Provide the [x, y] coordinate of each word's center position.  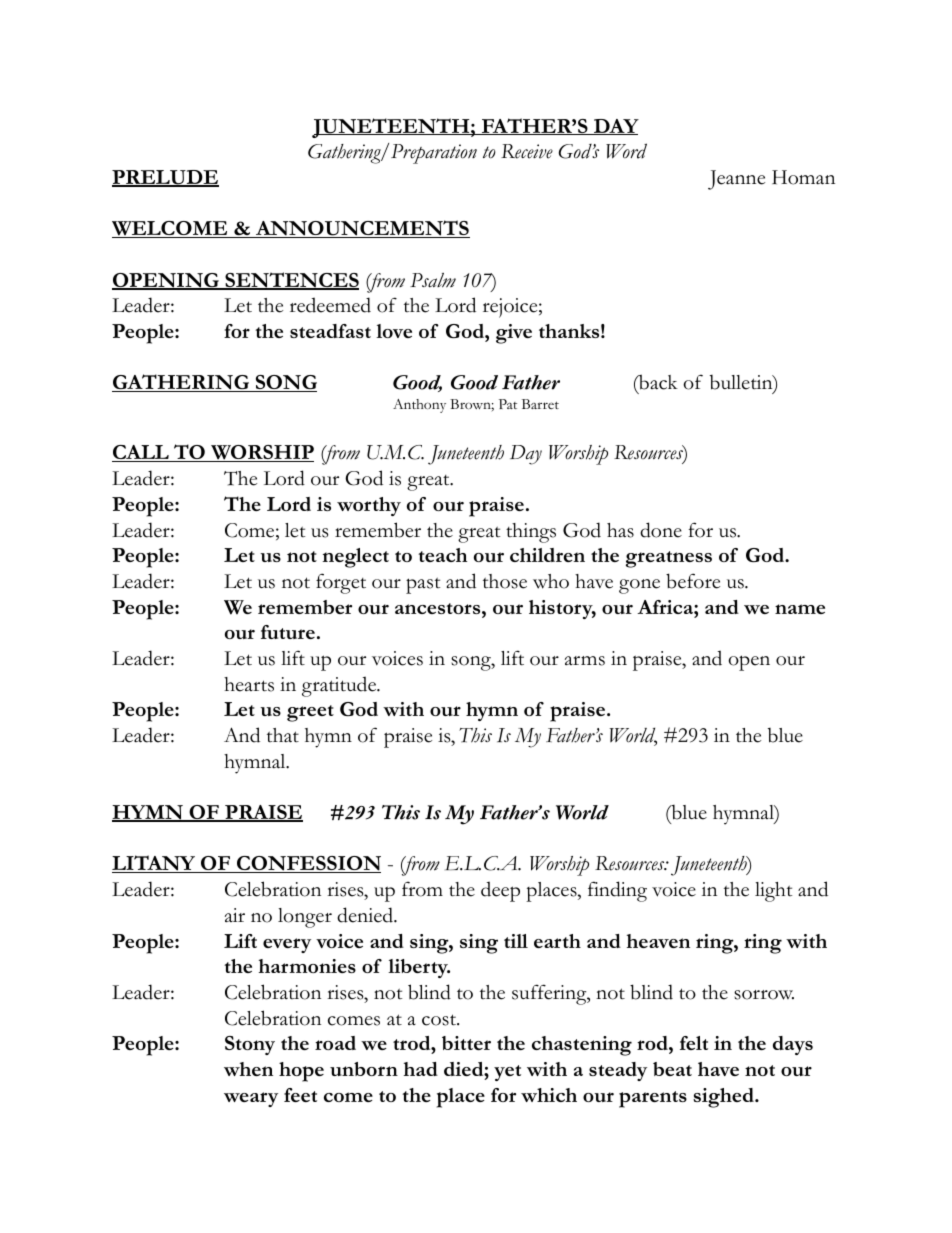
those [505, 581]
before [693, 581]
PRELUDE [165, 178]
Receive [527, 151]
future [288, 632]
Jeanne [736, 180]
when [248, 1069]
